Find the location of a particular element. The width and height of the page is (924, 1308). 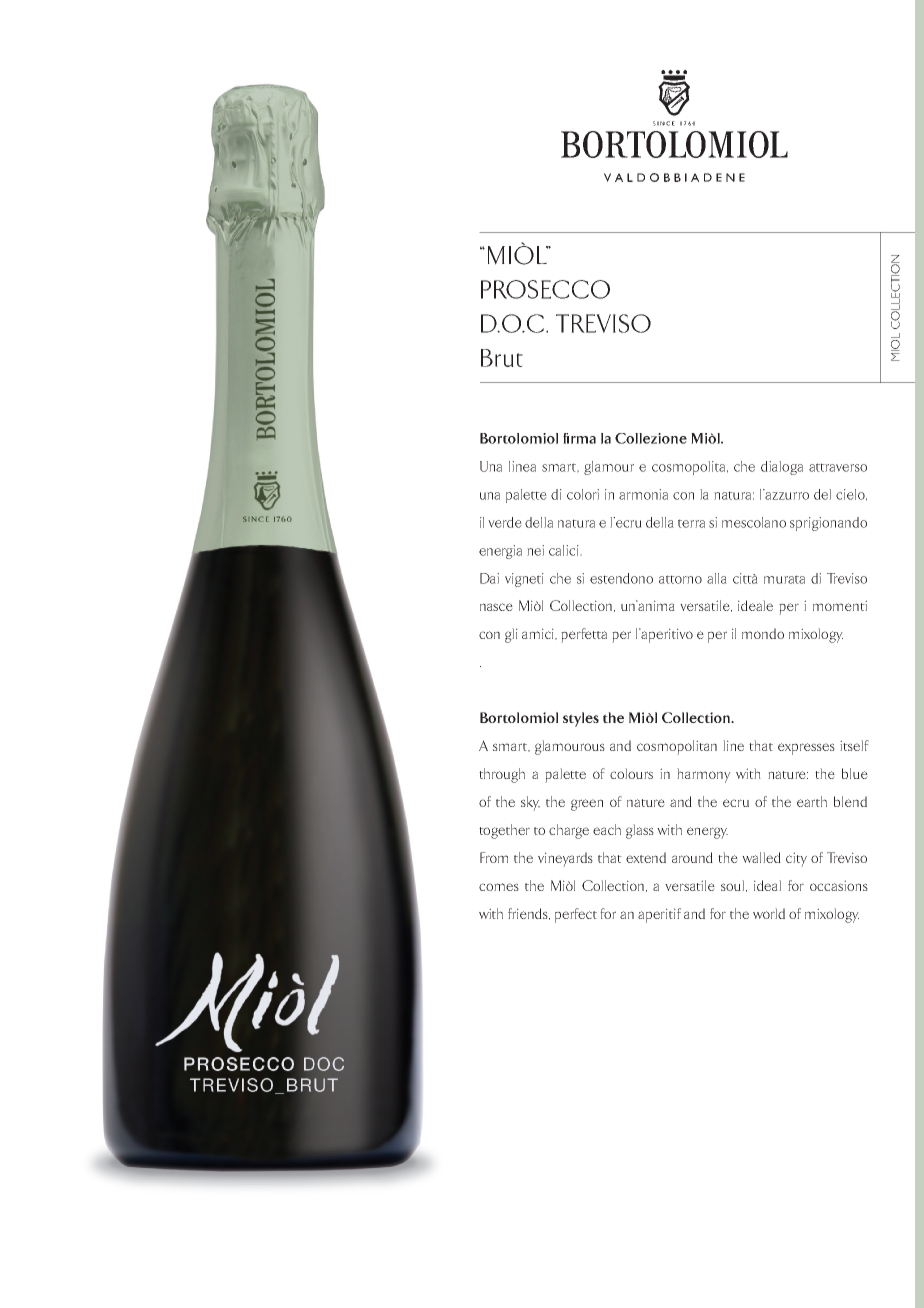

murata is located at coordinates (784, 579).
